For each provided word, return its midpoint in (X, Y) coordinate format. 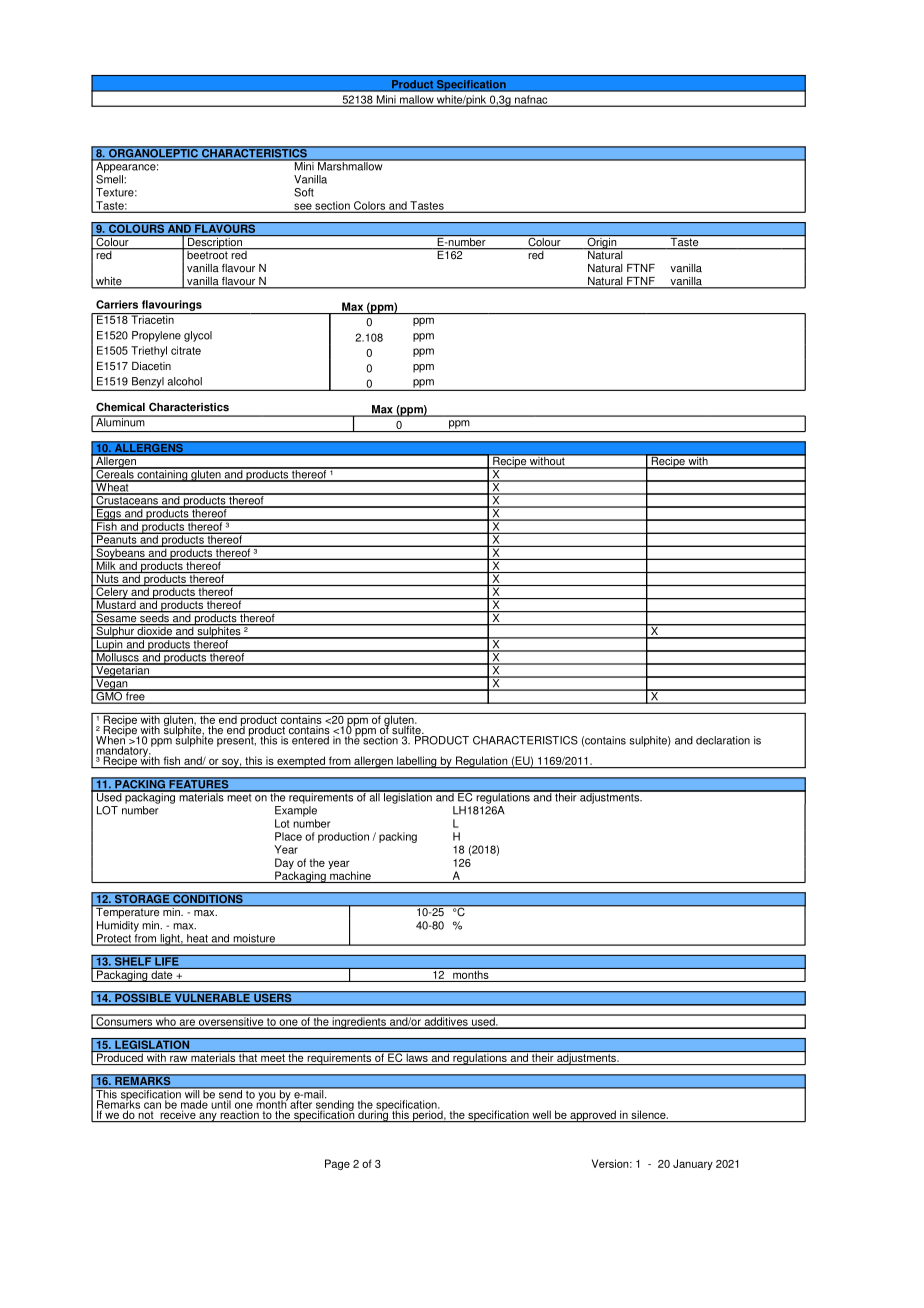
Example (296, 811)
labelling (417, 762)
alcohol (184, 381)
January (693, 1164)
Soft (304, 192)
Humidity (118, 926)
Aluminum (120, 421)
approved (593, 1116)
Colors (370, 206)
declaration (723, 740)
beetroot (207, 254)
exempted (301, 762)
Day (285, 865)
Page (337, 1164)
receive (178, 1115)
